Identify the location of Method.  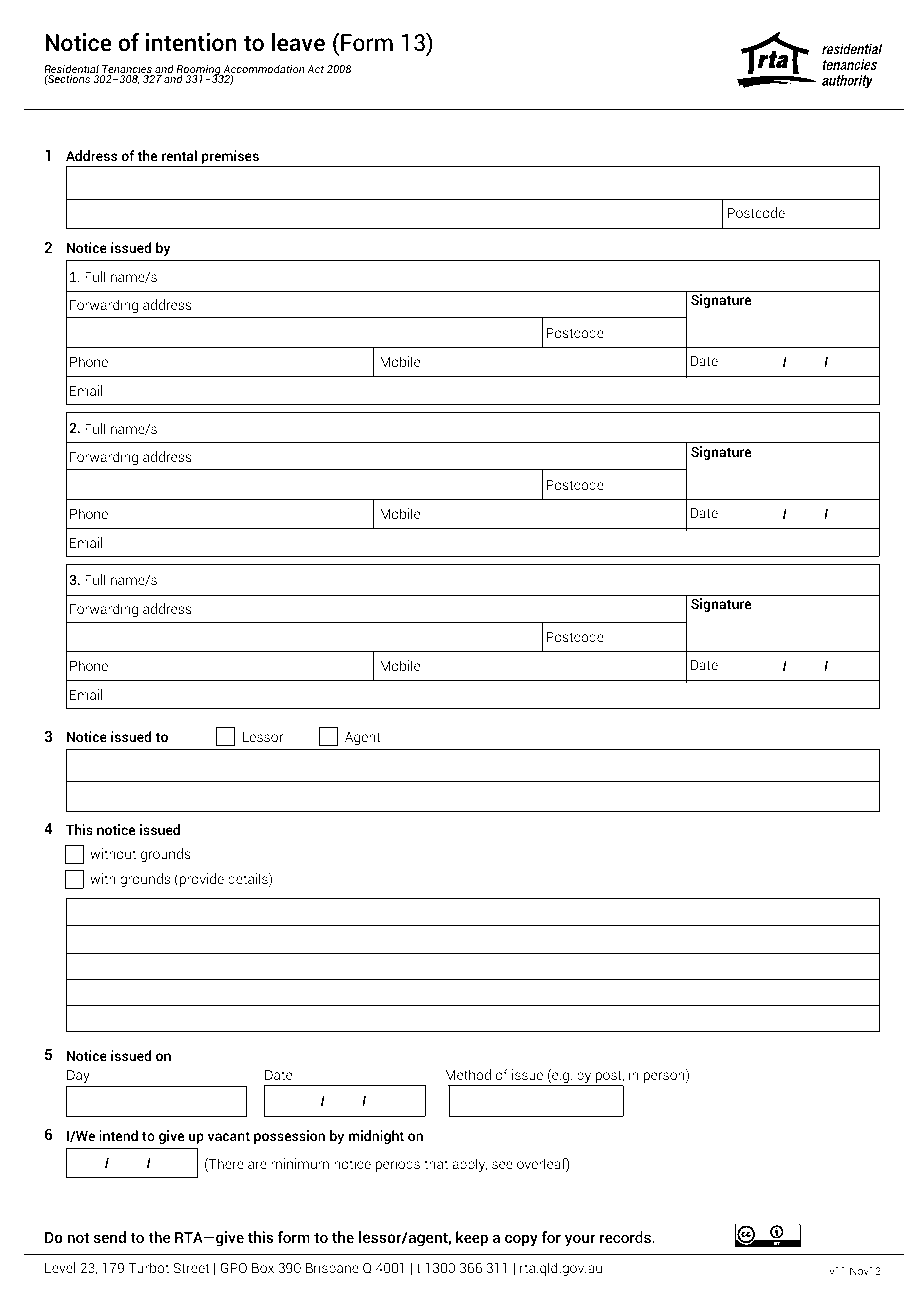
(468, 1074).
